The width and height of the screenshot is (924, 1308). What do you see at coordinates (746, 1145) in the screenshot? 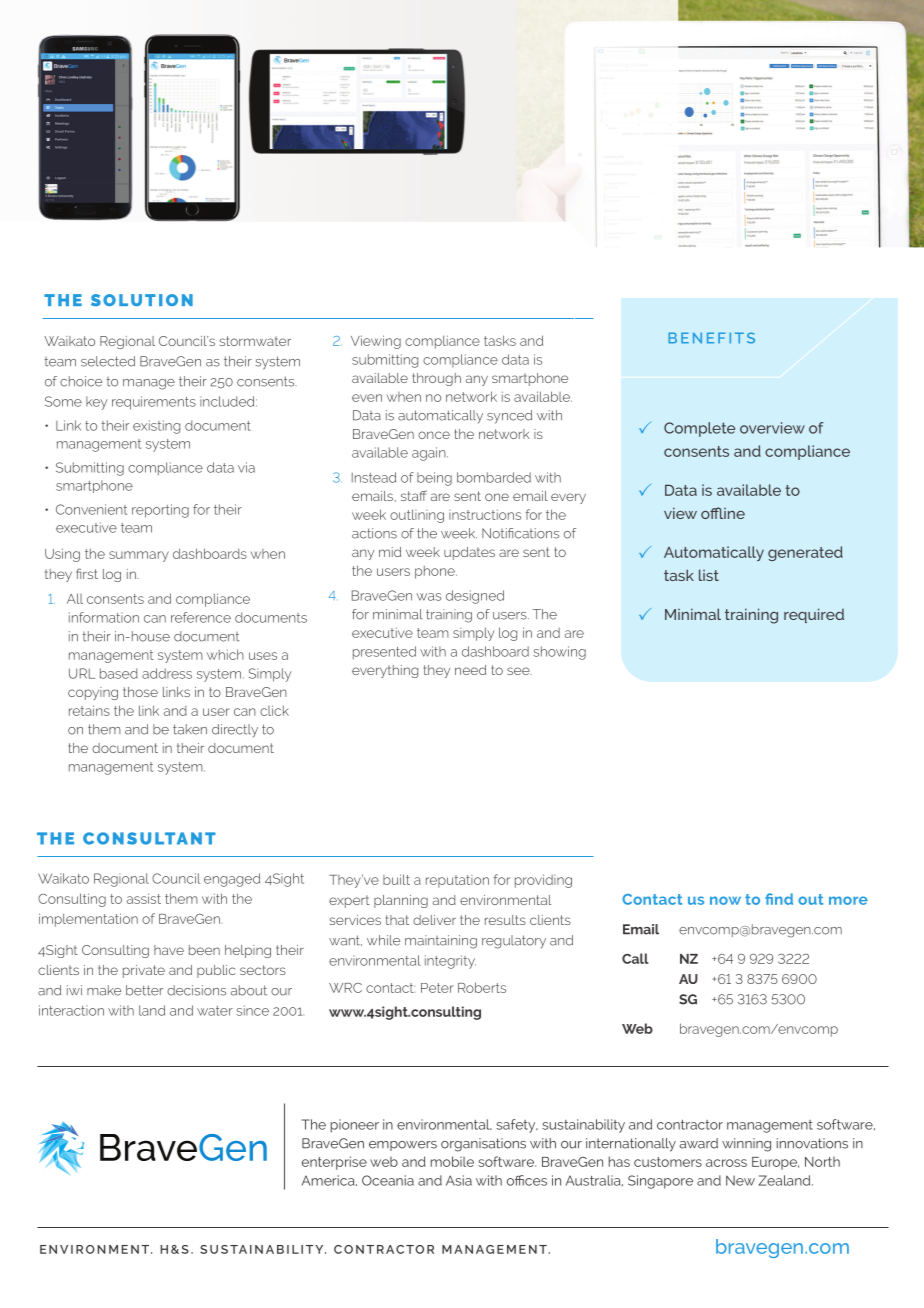
I see `winning` at bounding box center [746, 1145].
